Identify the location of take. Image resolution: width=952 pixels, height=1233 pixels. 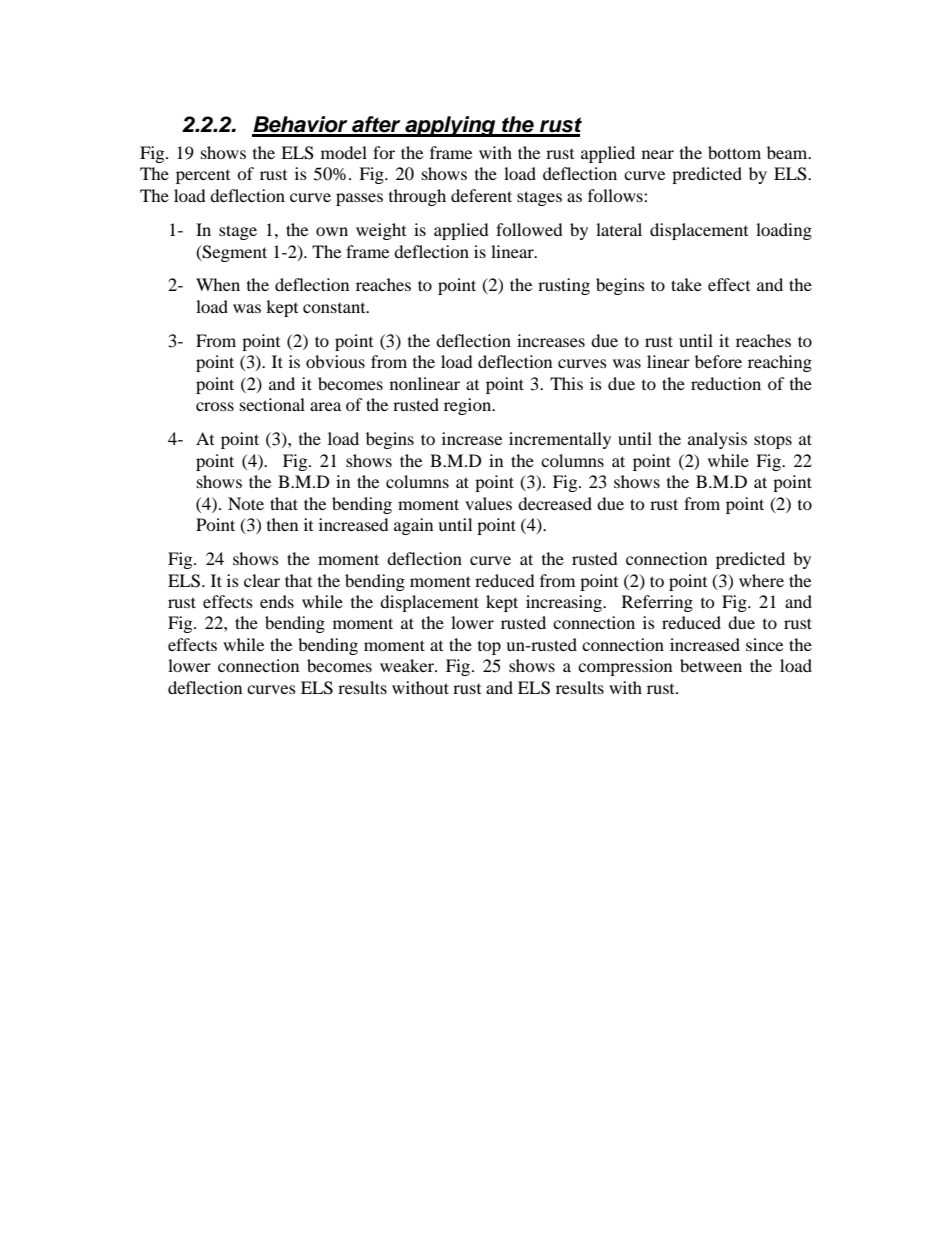
(686, 284).
